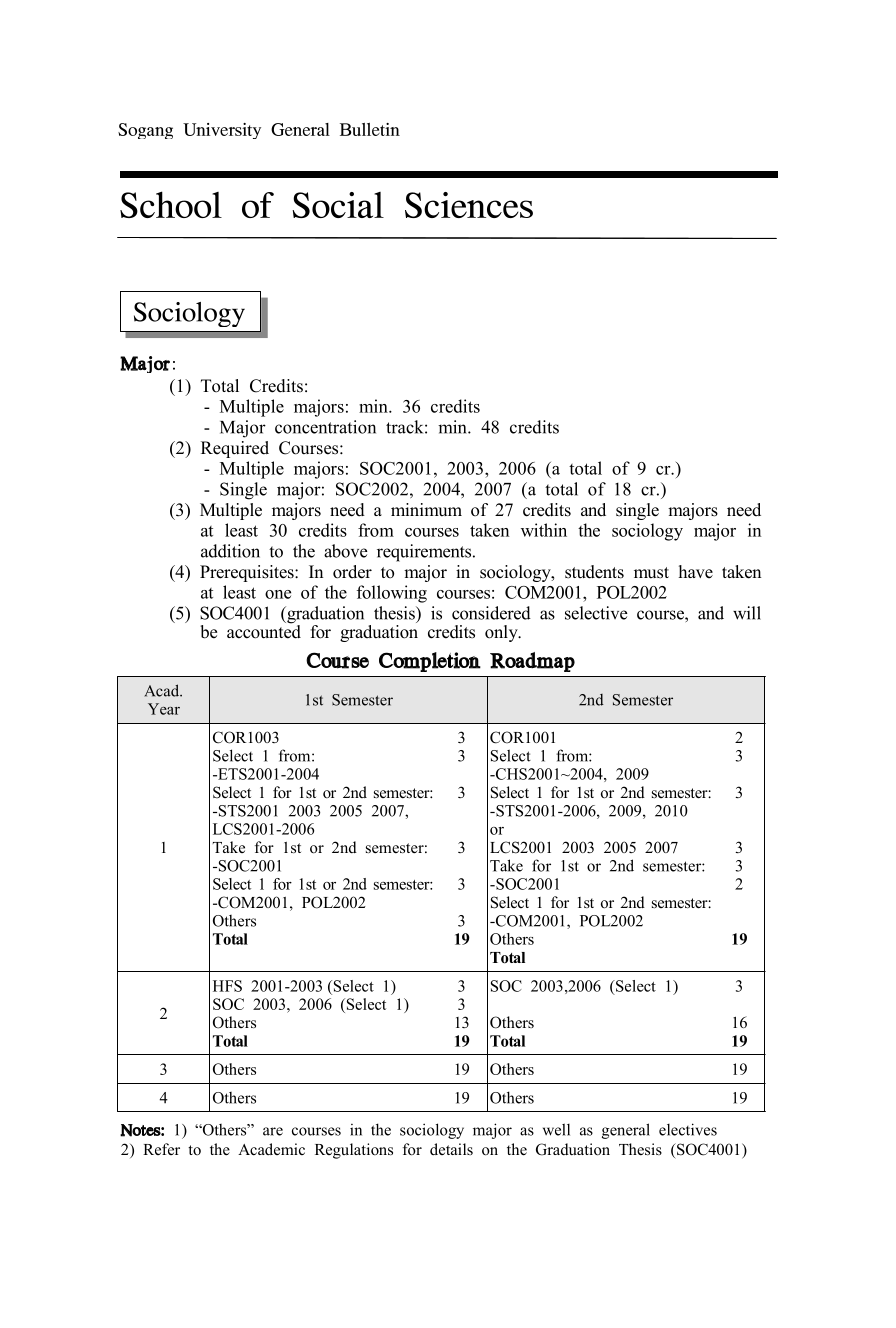 This screenshot has height=1328, width=896. Describe the element at coordinates (370, 129) in the screenshot. I see `Bulletin` at that location.
